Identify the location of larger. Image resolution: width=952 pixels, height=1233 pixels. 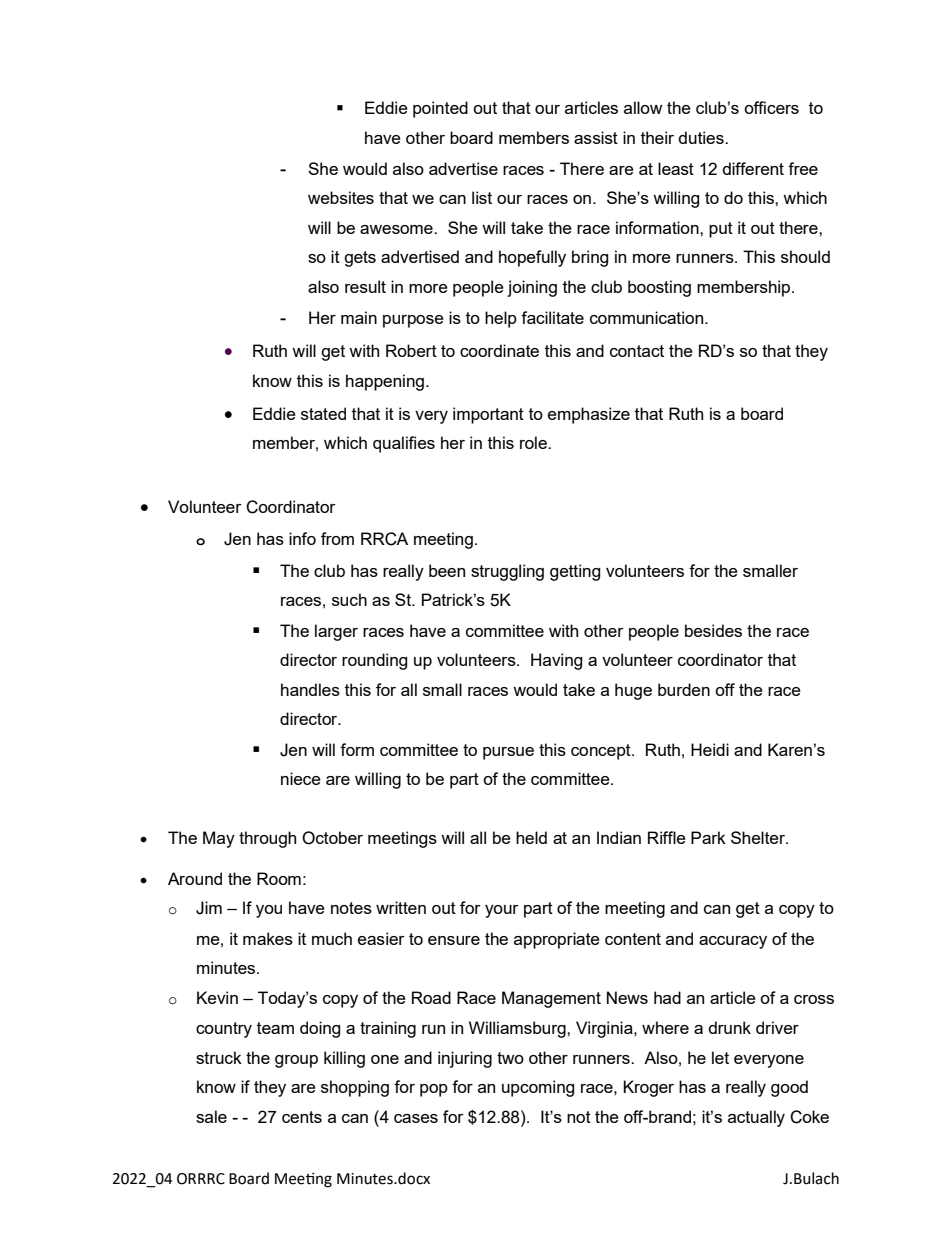
(336, 632).
